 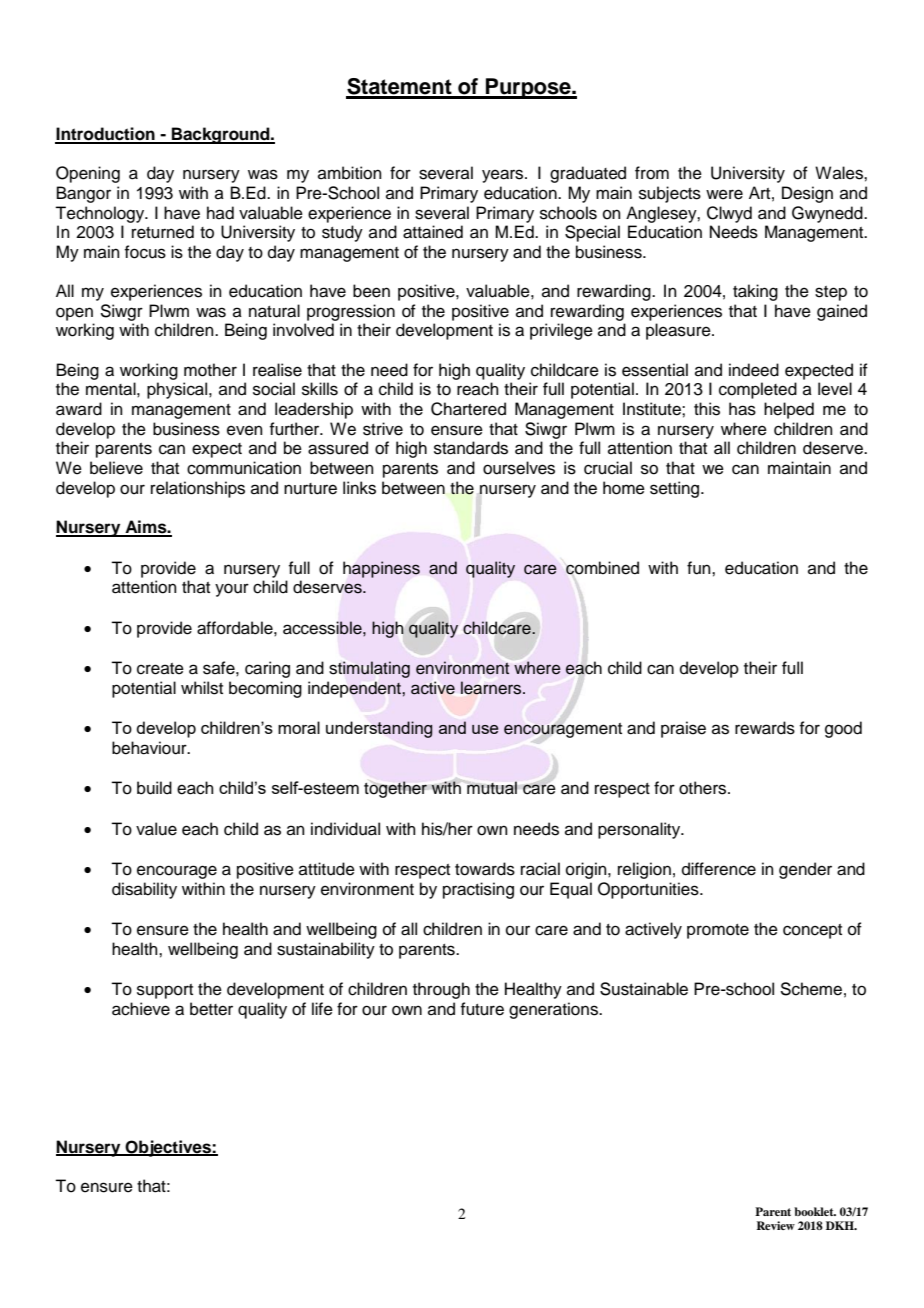 What do you see at coordinates (198, 489) in the screenshot?
I see `relationships` at bounding box center [198, 489].
